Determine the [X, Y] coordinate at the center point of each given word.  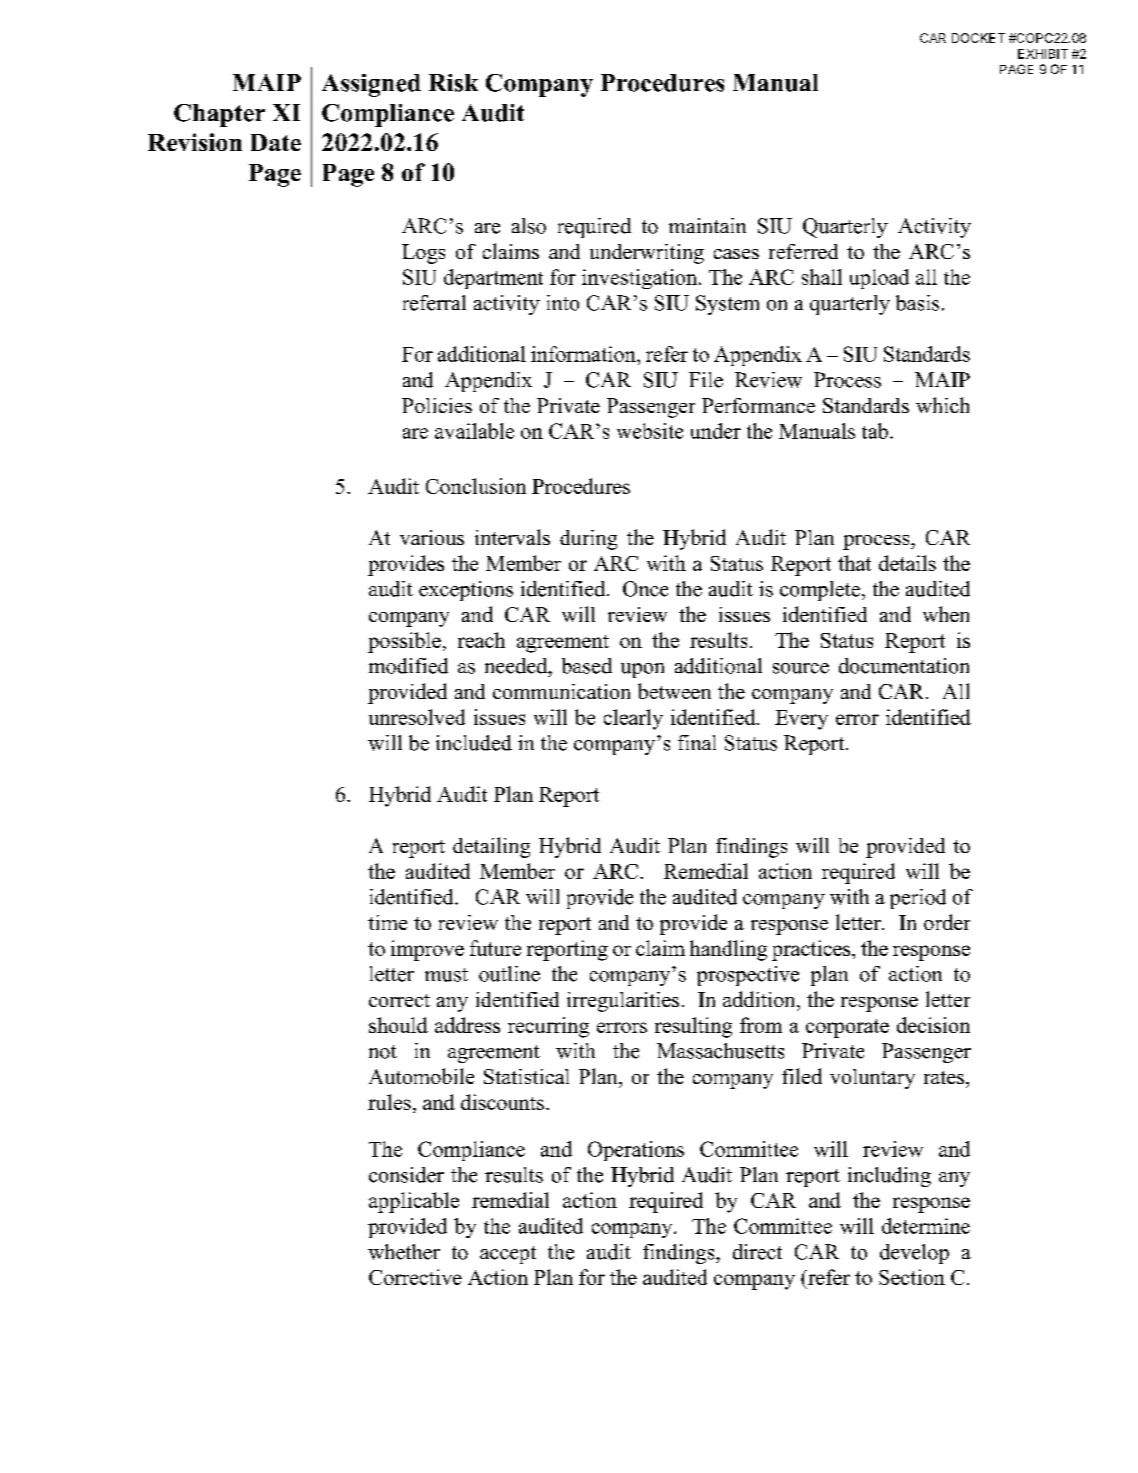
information [584, 354]
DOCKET [978, 38]
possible [404, 642]
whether [404, 1252]
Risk [453, 83]
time [387, 922]
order [947, 922]
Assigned [371, 85]
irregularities [623, 1002]
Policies [437, 405]
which [942, 405]
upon [642, 670]
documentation [904, 666]
